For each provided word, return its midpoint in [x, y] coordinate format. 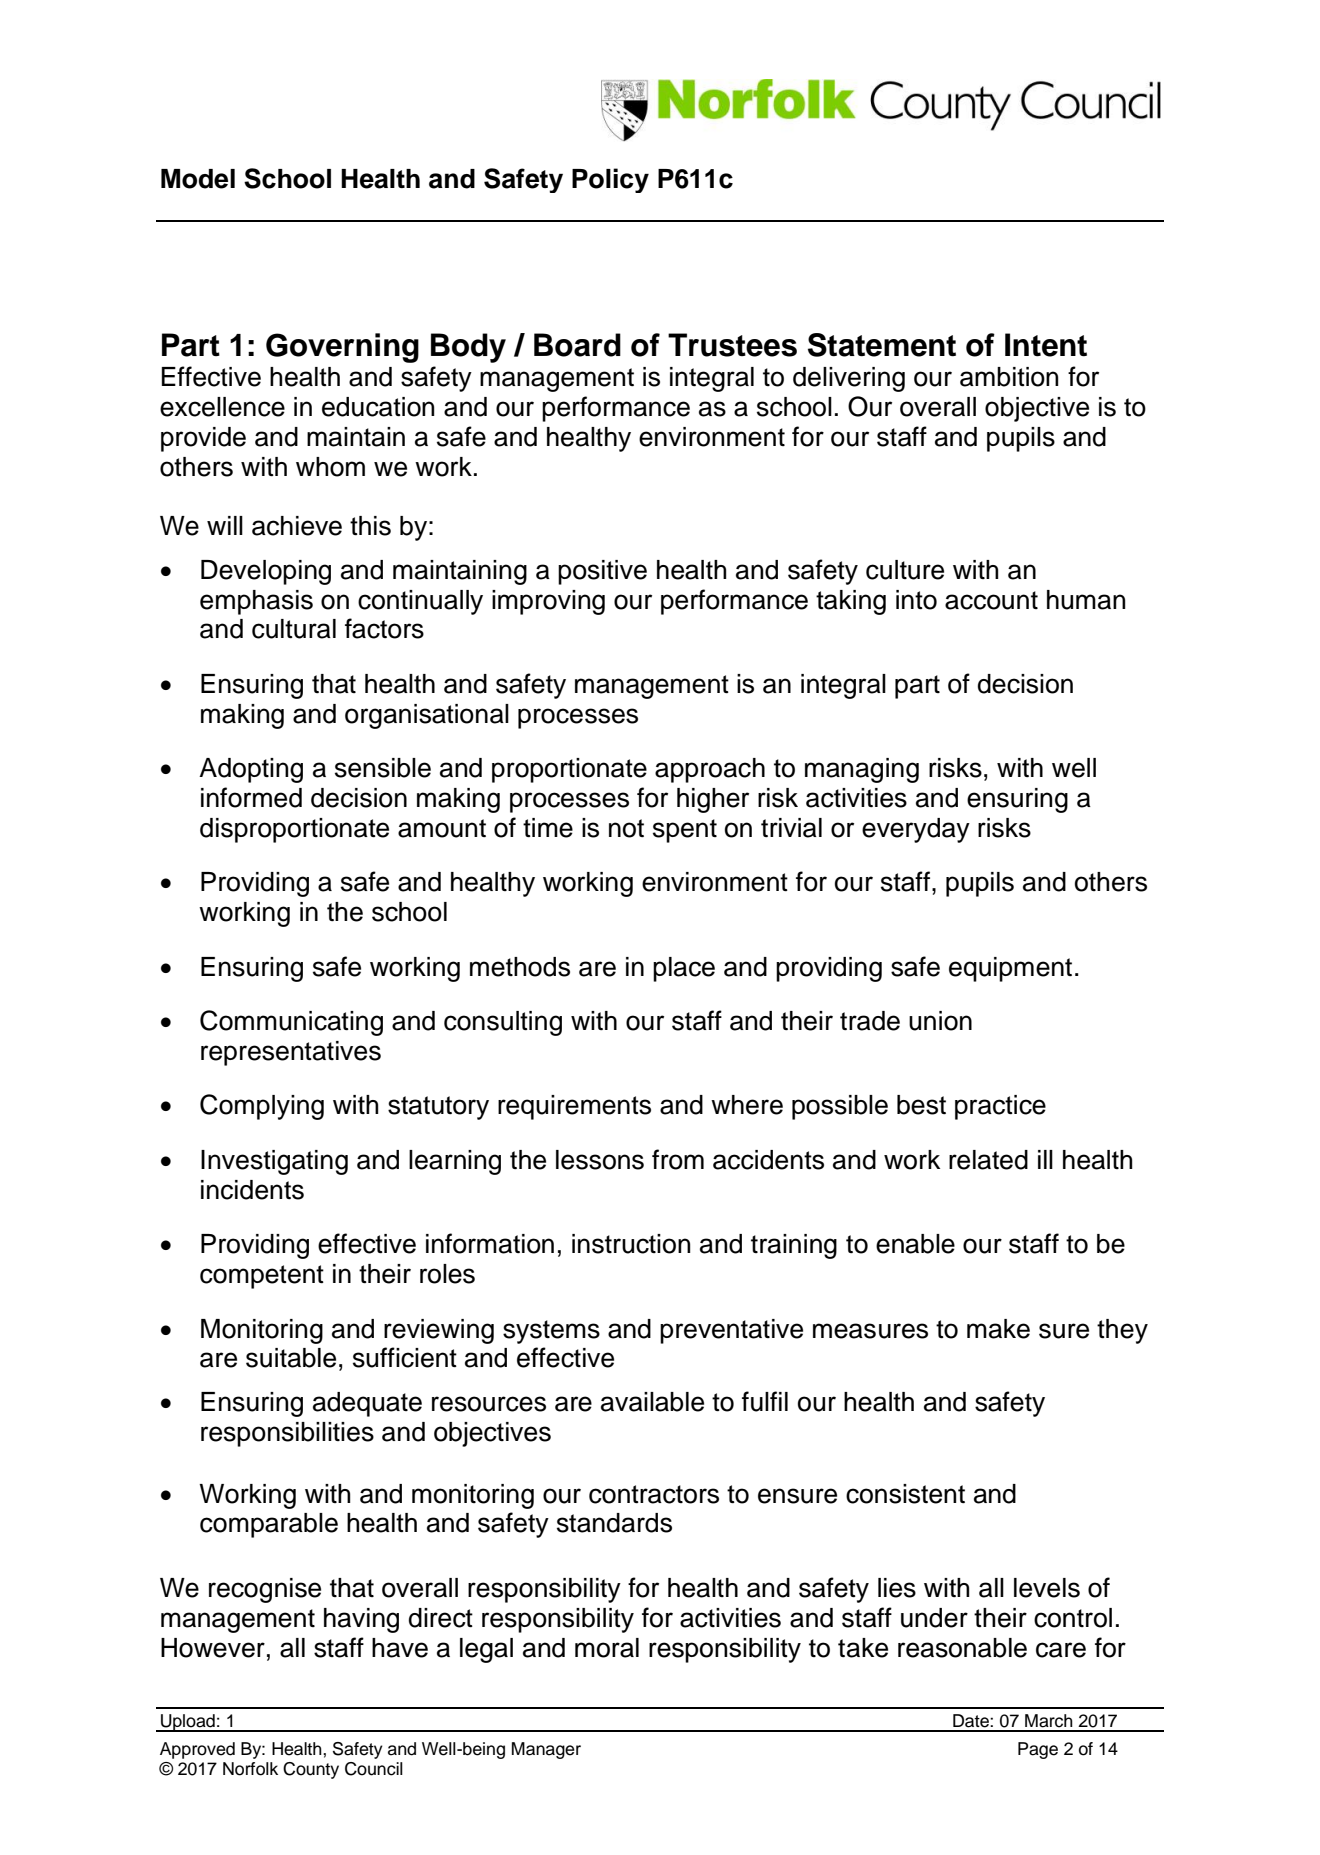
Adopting [251, 770]
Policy [610, 180]
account [991, 600]
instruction [631, 1244]
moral [607, 1648]
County [311, 1770]
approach [710, 770]
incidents [252, 1190]
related [988, 1160]
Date [972, 1721]
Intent [1046, 345]
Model [198, 179]
